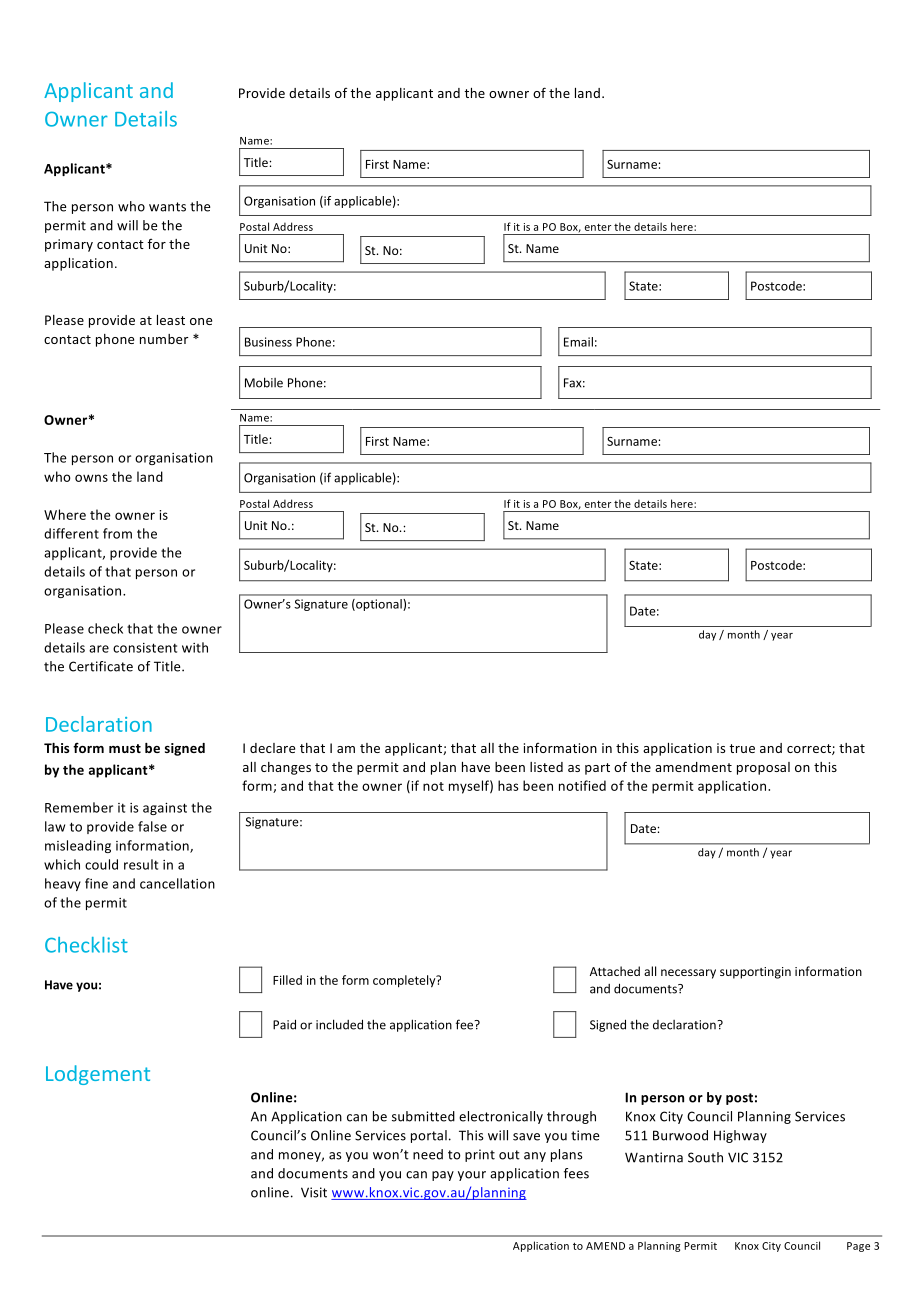  Describe the element at coordinates (314, 1192) in the image. I see `Visit` at that location.
